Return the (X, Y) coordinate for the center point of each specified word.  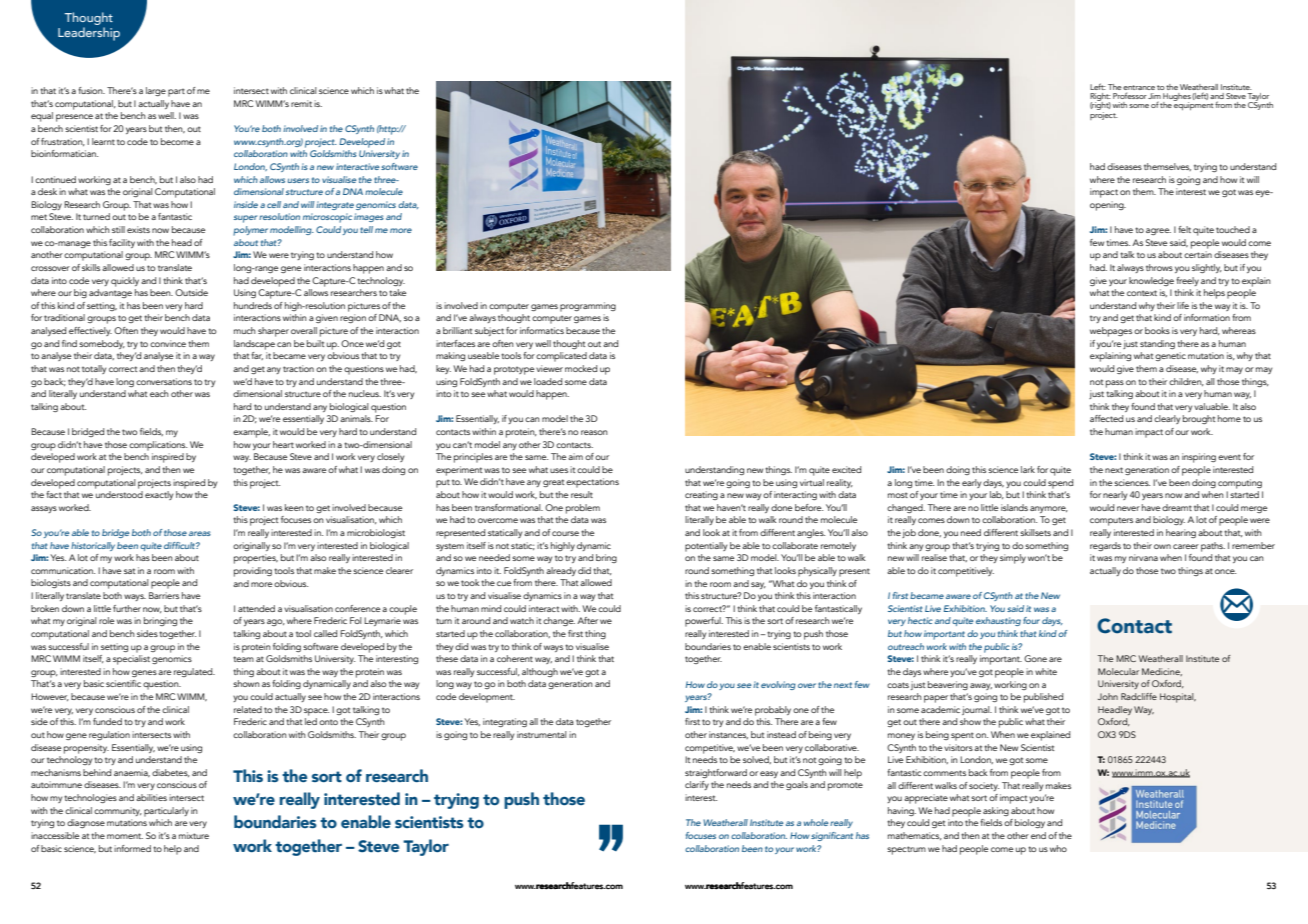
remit (301, 103)
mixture (194, 835)
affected (1106, 418)
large (156, 91)
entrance (1139, 87)
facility (122, 243)
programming (588, 307)
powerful (704, 622)
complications (158, 446)
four (1031, 620)
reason (594, 432)
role (106, 620)
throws (1159, 267)
